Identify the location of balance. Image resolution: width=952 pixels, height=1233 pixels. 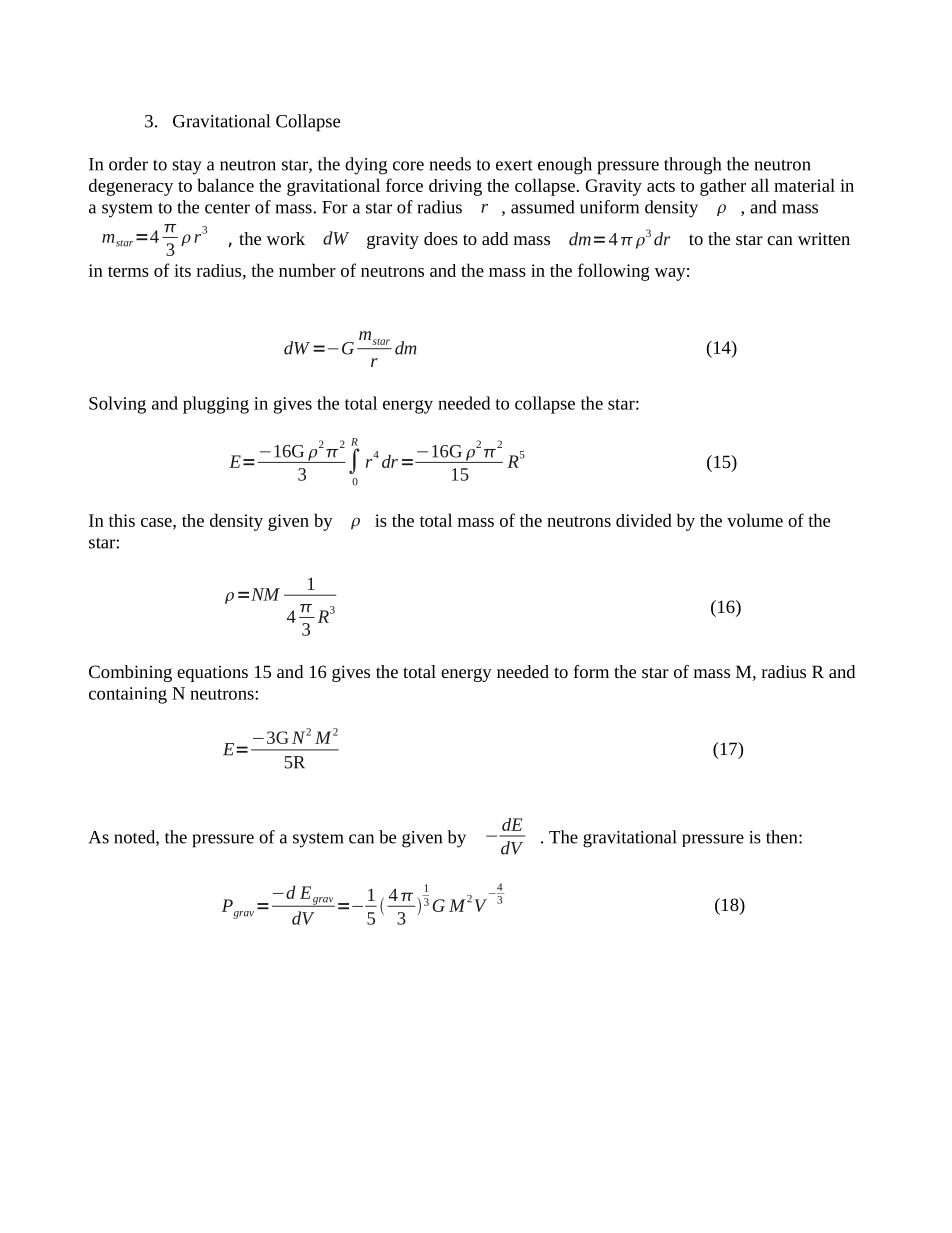
(226, 185).
